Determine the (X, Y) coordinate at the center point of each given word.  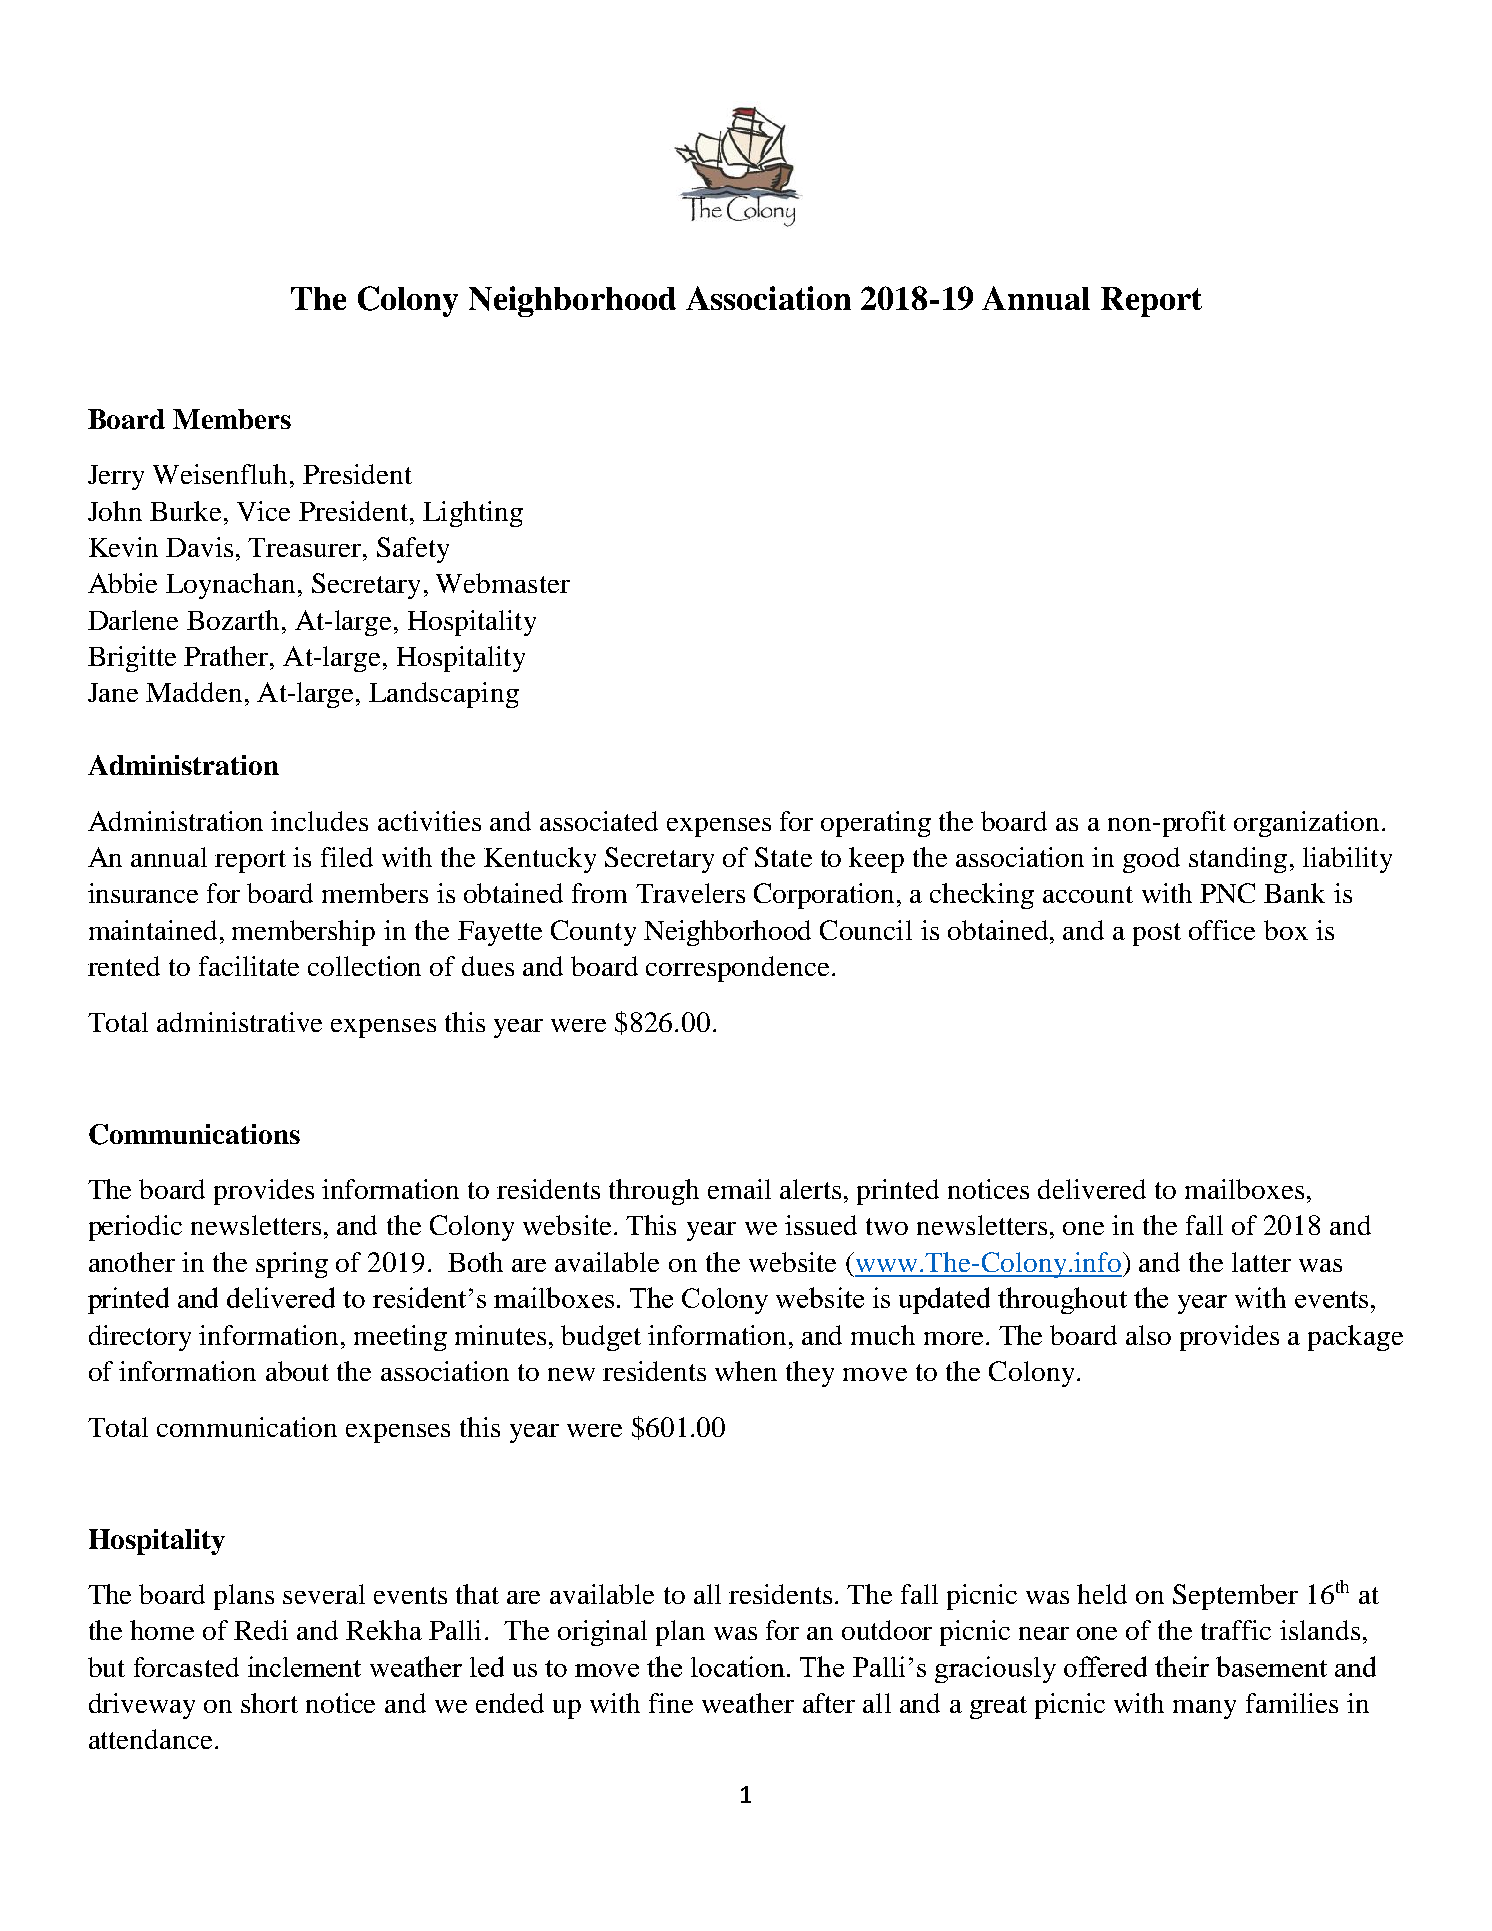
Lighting (473, 514)
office (1222, 930)
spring (292, 1265)
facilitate (249, 966)
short (269, 1703)
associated (599, 821)
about (297, 1371)
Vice (263, 511)
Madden (194, 692)
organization (1306, 824)
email (739, 1189)
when (746, 1371)
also (1148, 1335)
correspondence (737, 969)
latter (1261, 1262)
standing (1238, 860)
